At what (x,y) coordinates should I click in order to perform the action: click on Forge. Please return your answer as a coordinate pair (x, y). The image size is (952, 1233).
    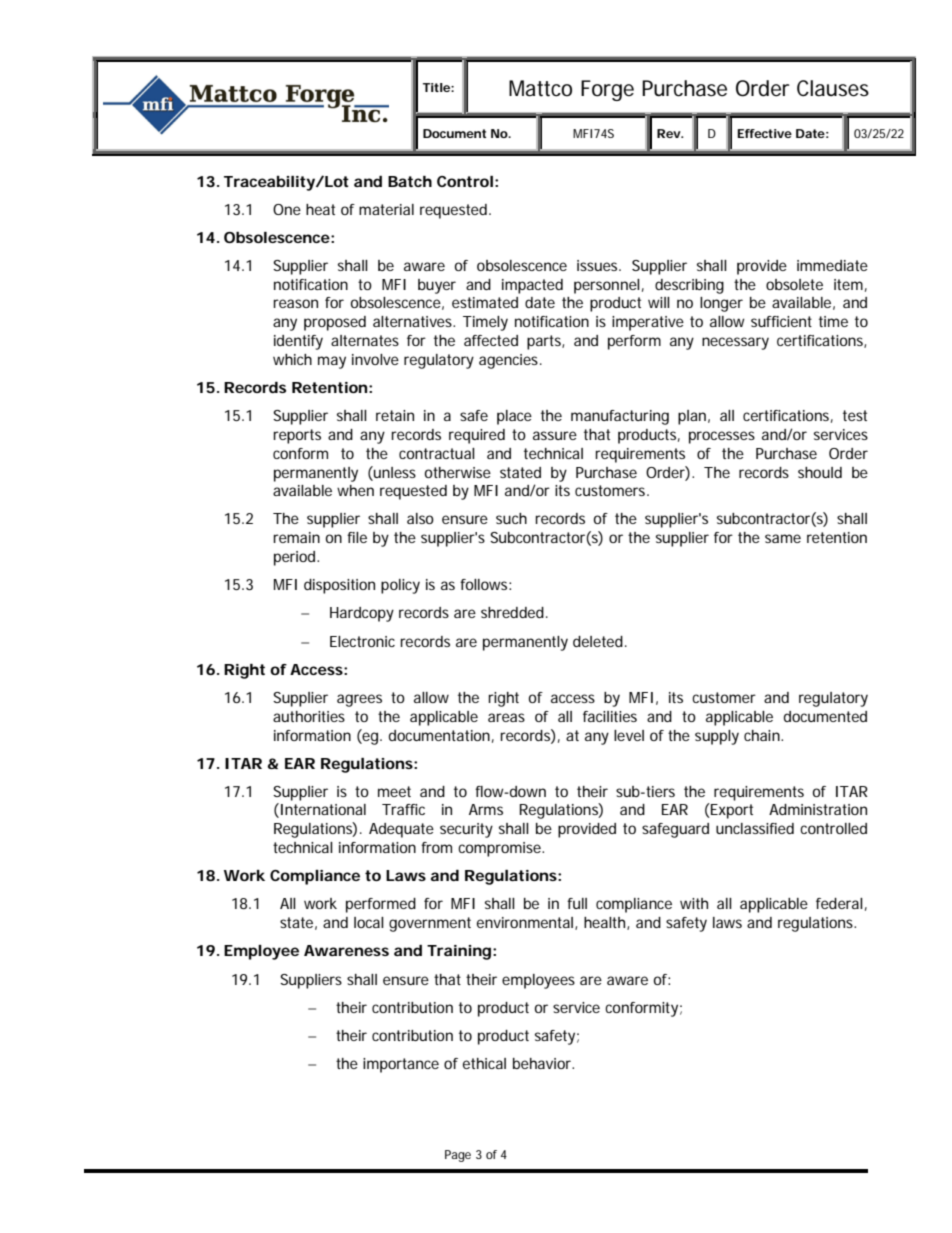
    Looking at the image, I should click on (607, 90).
